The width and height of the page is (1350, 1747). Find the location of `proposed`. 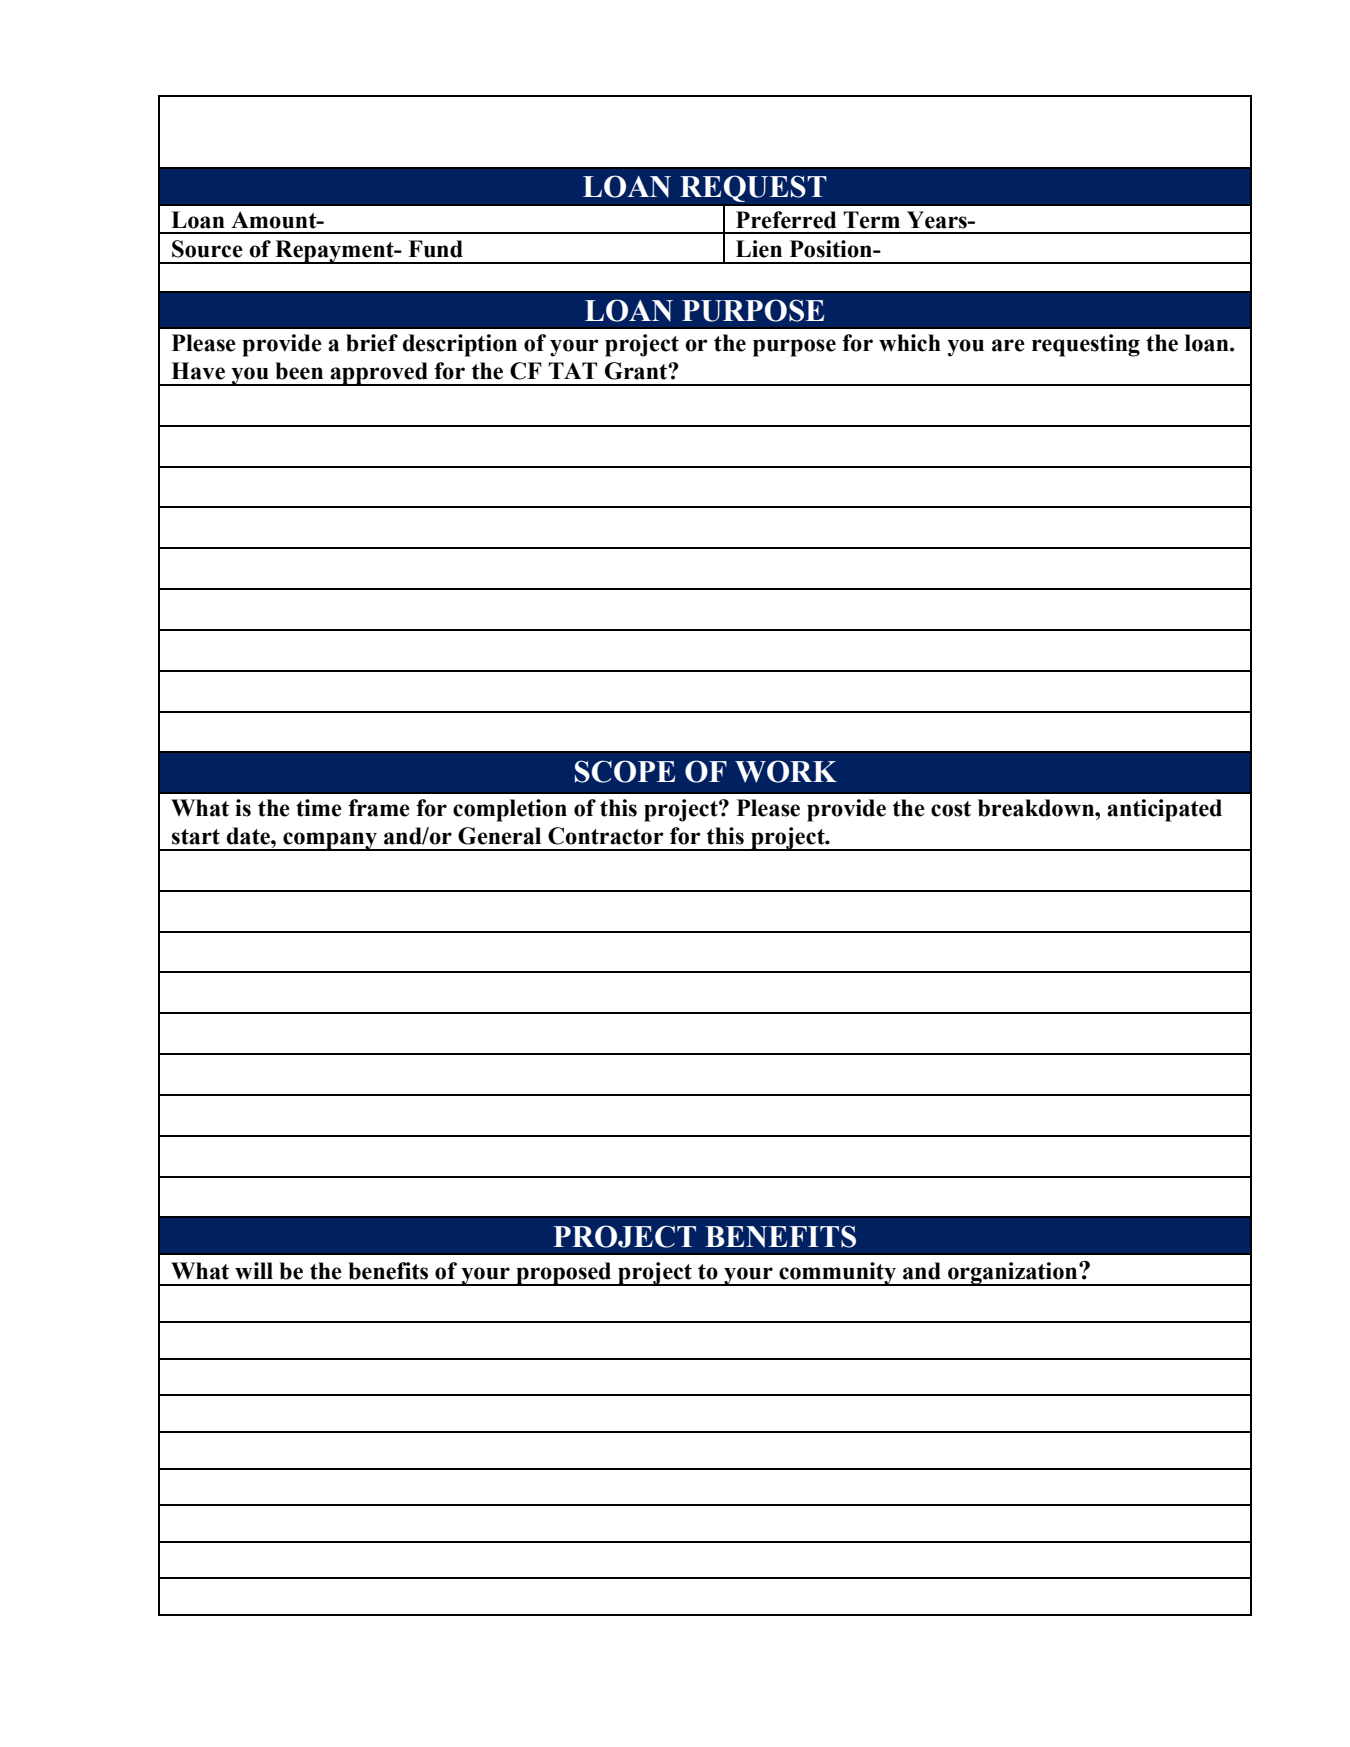

proposed is located at coordinates (564, 1274).
